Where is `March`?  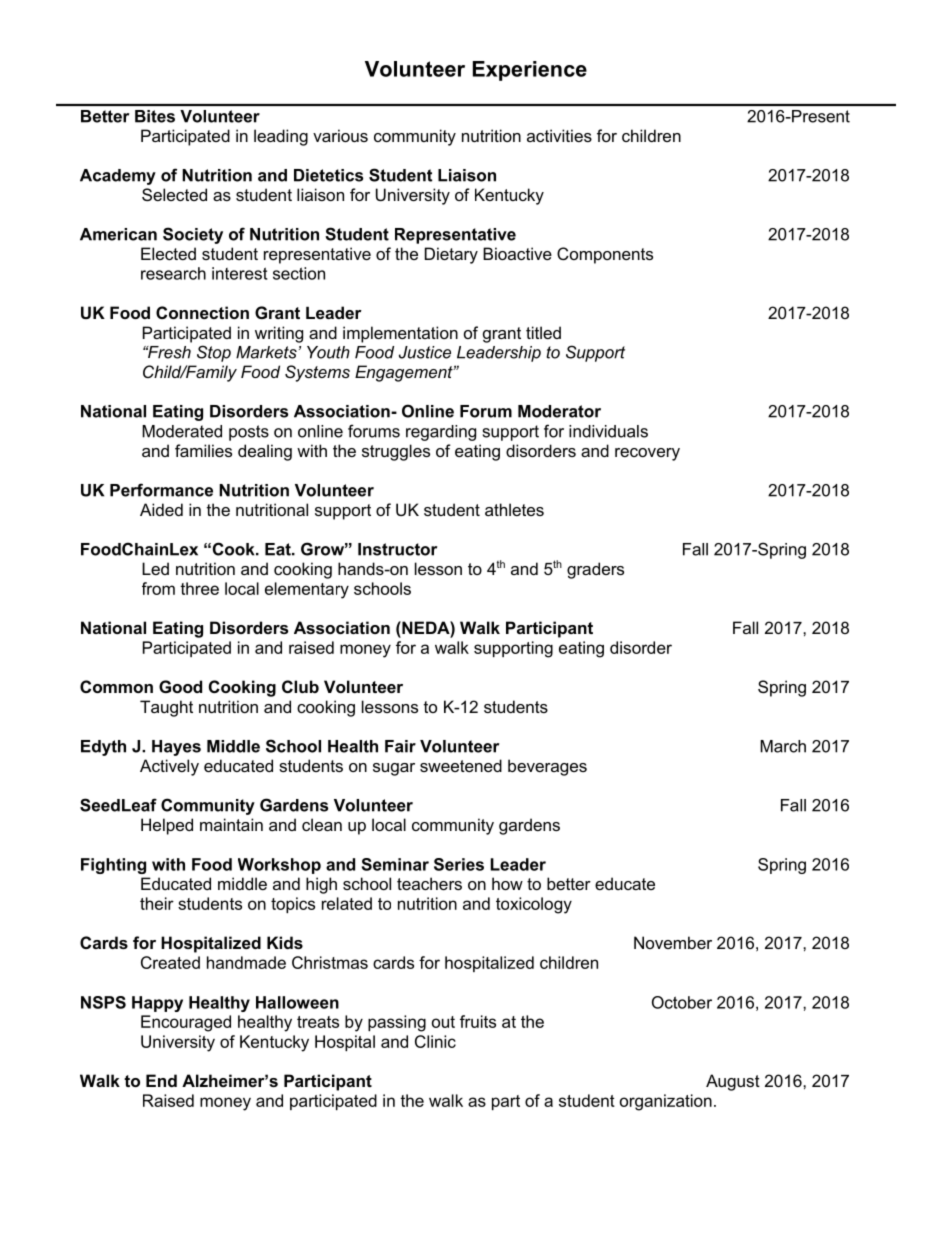 March is located at coordinates (783, 746).
